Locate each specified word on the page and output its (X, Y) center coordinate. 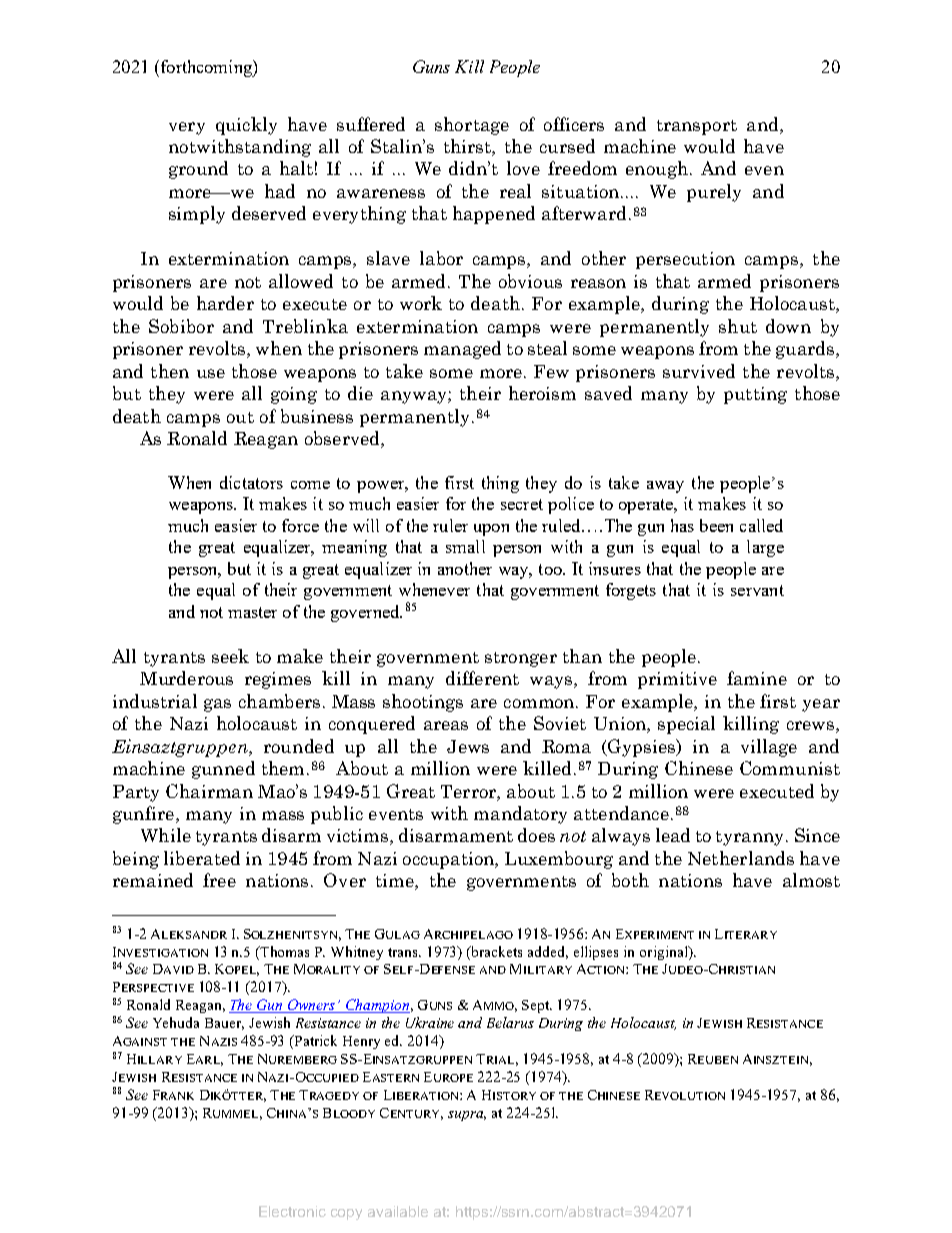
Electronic (292, 1211)
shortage (472, 126)
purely (714, 193)
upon (491, 530)
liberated (202, 858)
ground (198, 170)
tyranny (751, 838)
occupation (450, 860)
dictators (251, 482)
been (716, 525)
